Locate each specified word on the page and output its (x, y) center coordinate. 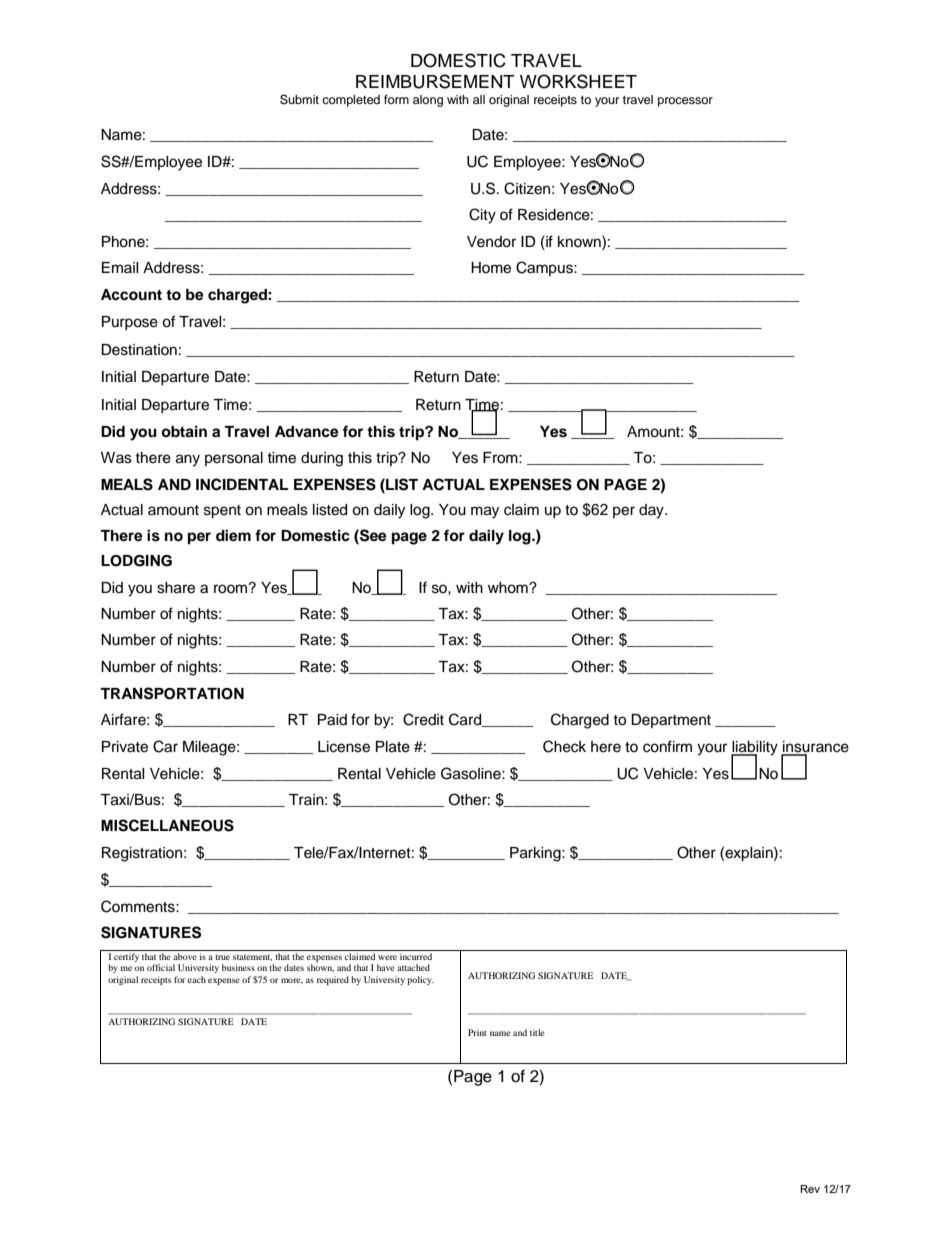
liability (754, 749)
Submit (299, 99)
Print (477, 1032)
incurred (416, 956)
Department (671, 721)
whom (509, 588)
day (652, 511)
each (197, 979)
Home (491, 268)
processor (685, 102)
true (222, 957)
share (176, 588)
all (479, 99)
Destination (139, 350)
